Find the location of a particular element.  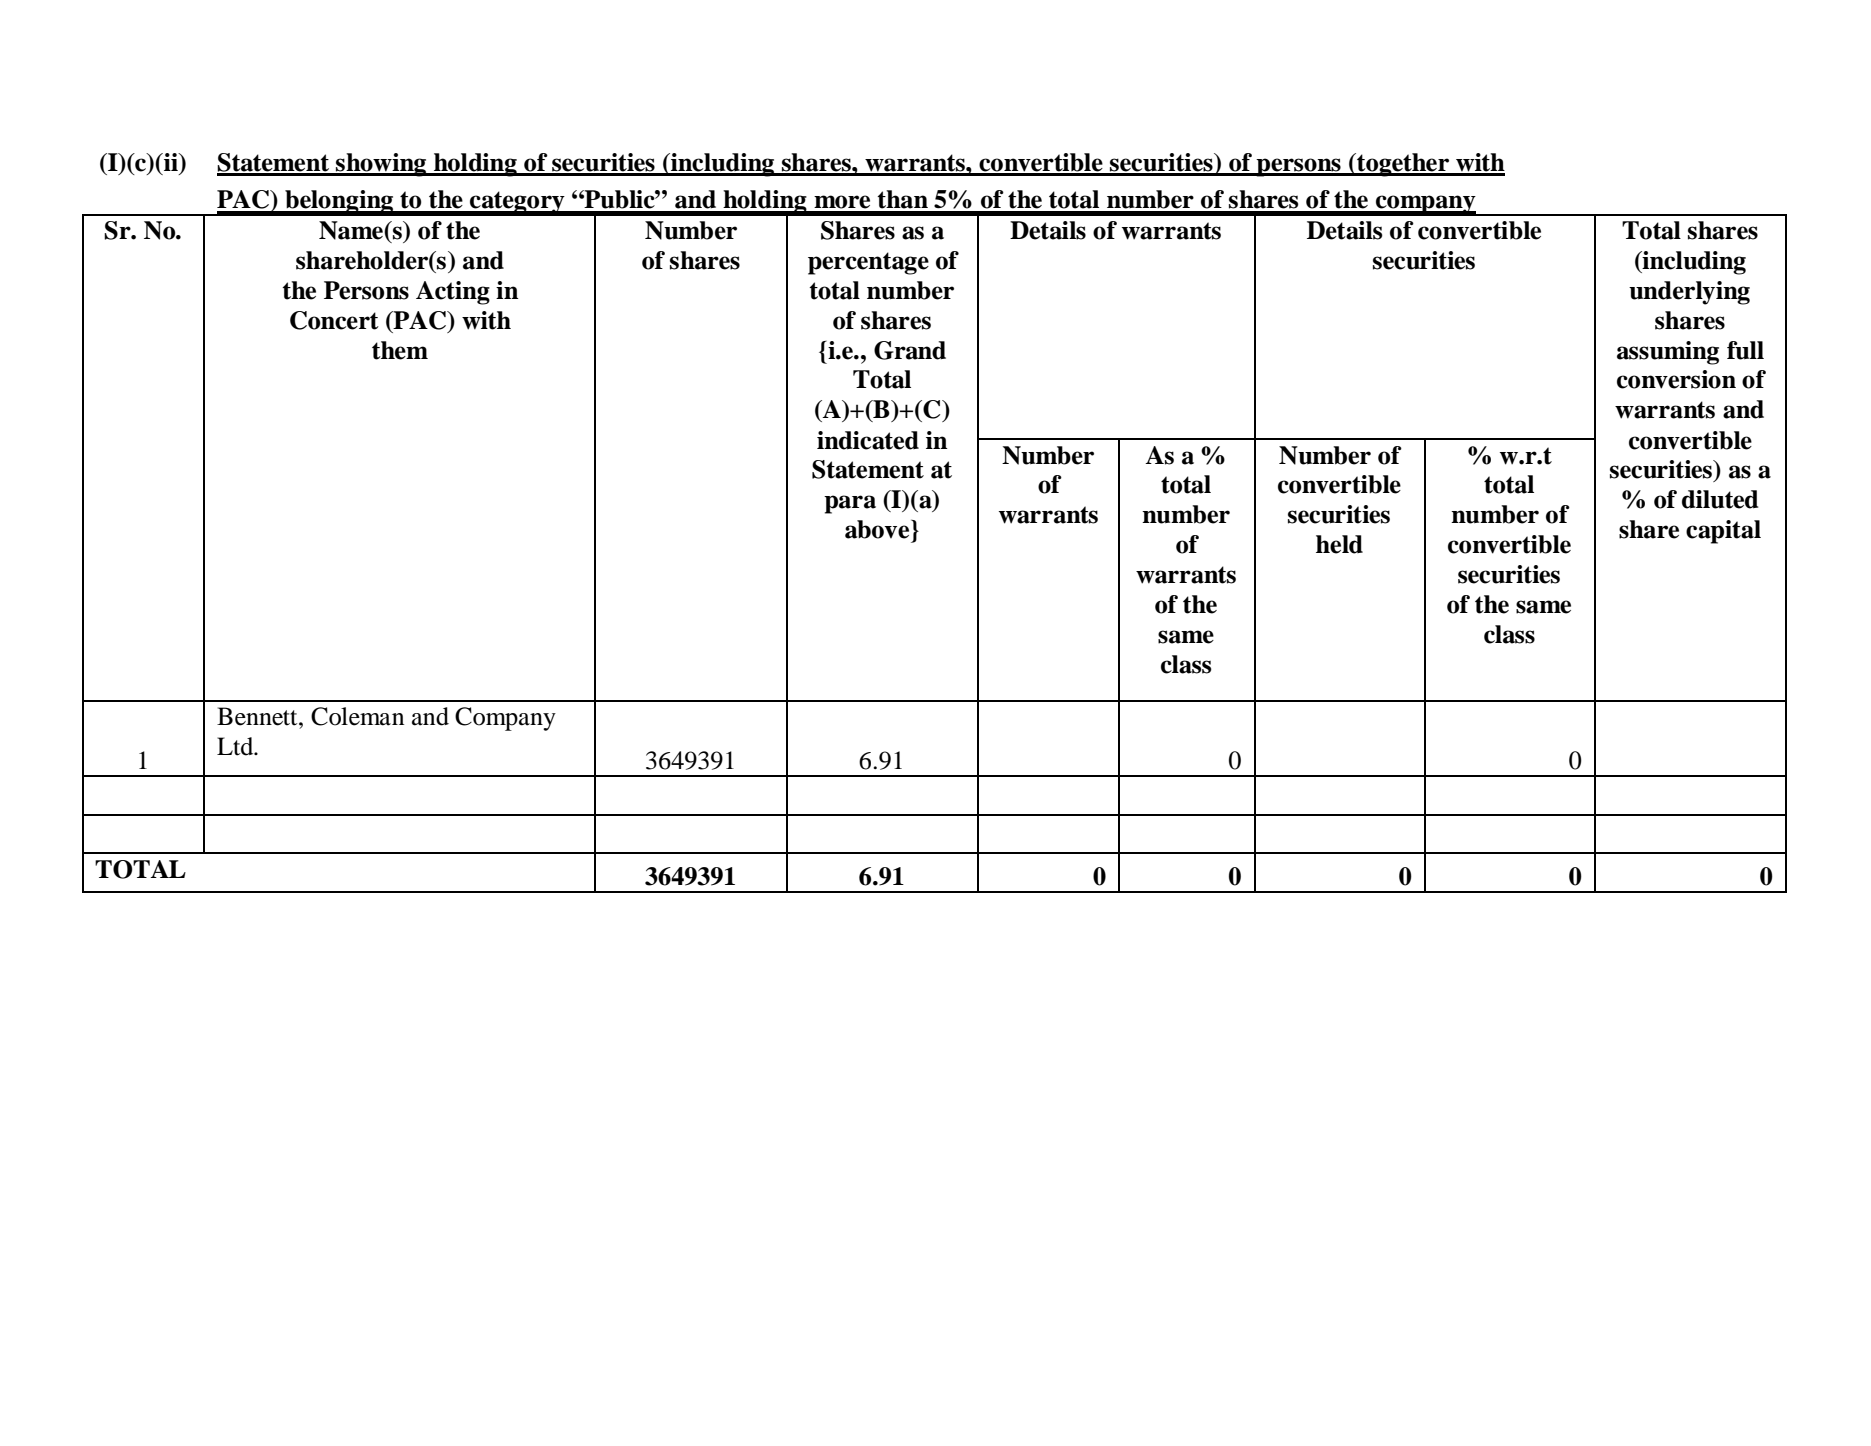

para is located at coordinates (850, 504).
